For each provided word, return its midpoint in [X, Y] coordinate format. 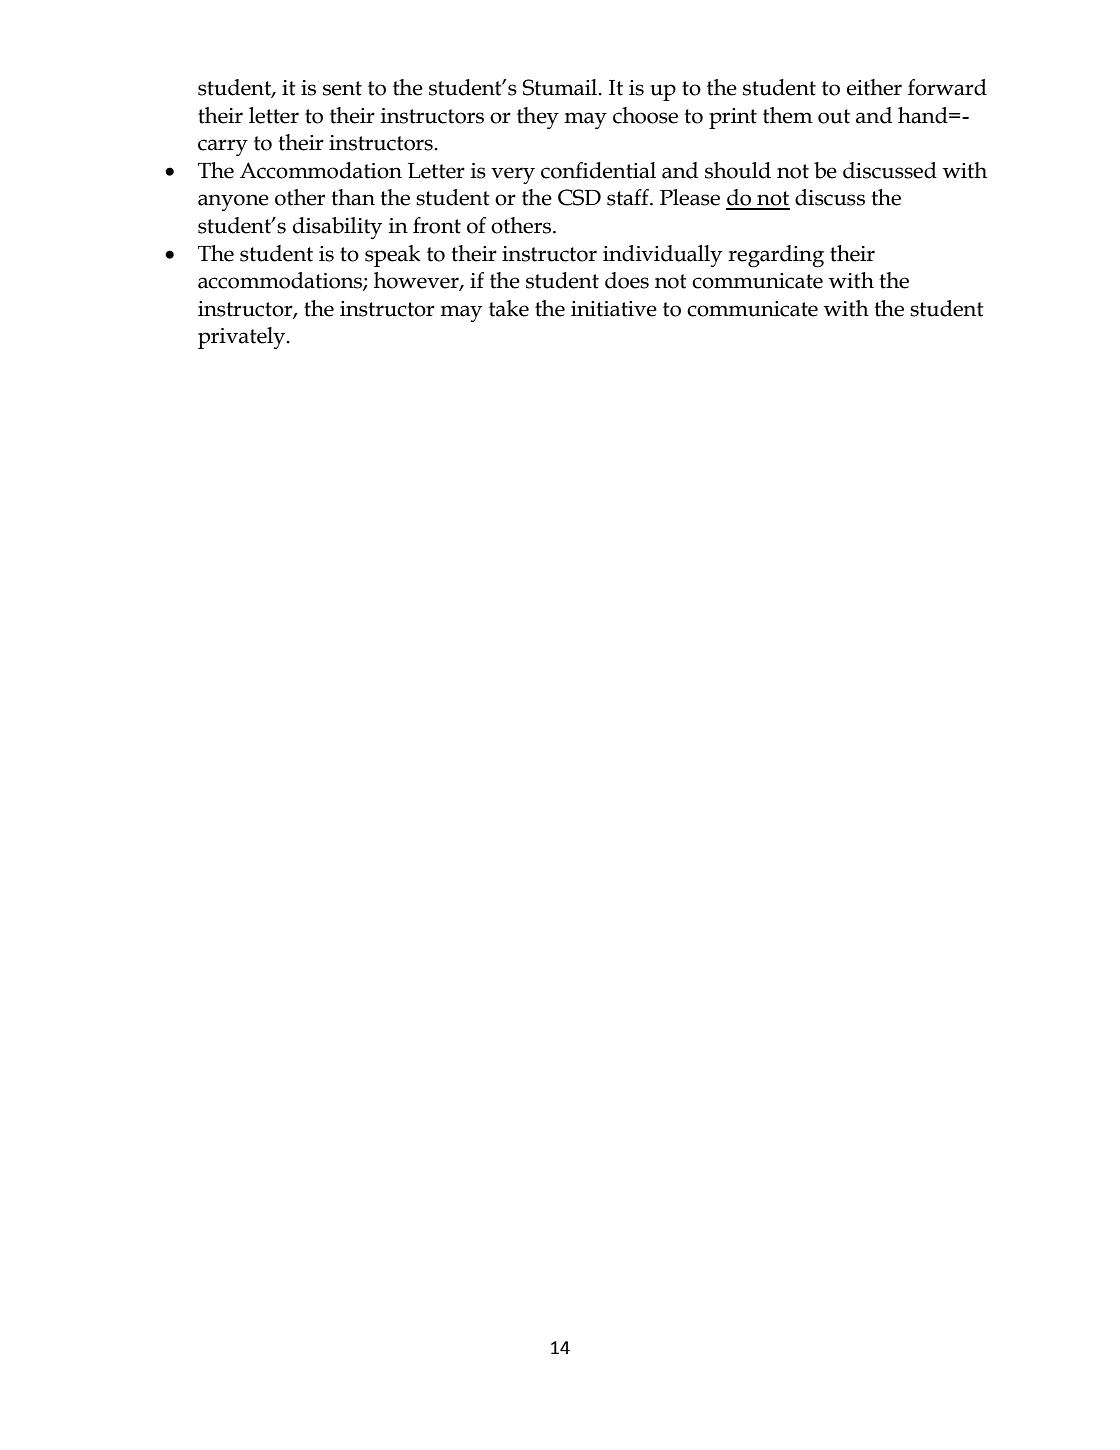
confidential [598, 170]
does [627, 280]
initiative [614, 309]
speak [393, 256]
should [738, 170]
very [513, 175]
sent [342, 88]
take [509, 308]
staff [629, 197]
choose [645, 115]
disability [337, 228]
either [874, 87]
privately [243, 338]
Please [690, 197]
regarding [776, 256]
